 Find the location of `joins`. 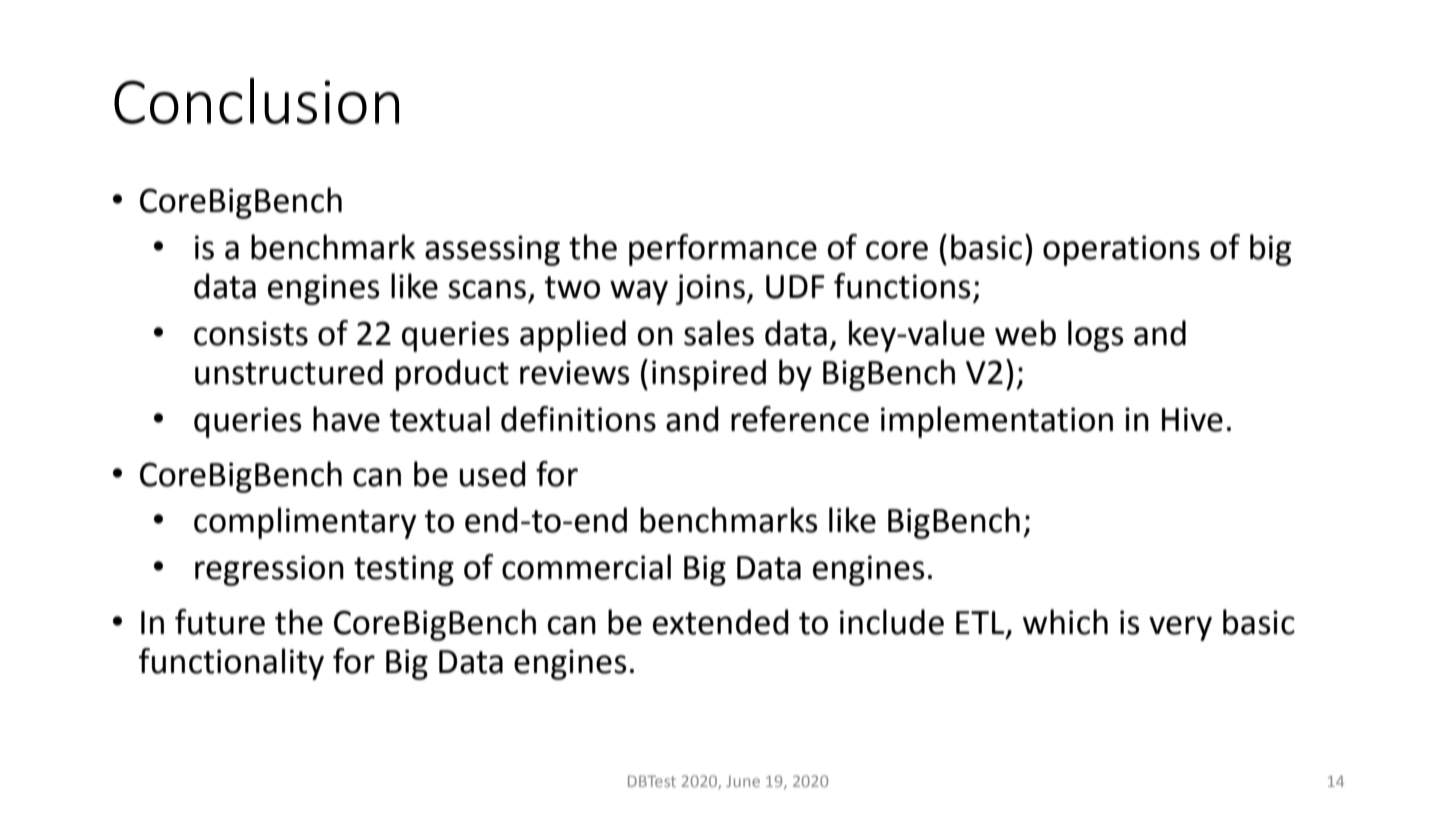

joins is located at coordinates (711, 289).
